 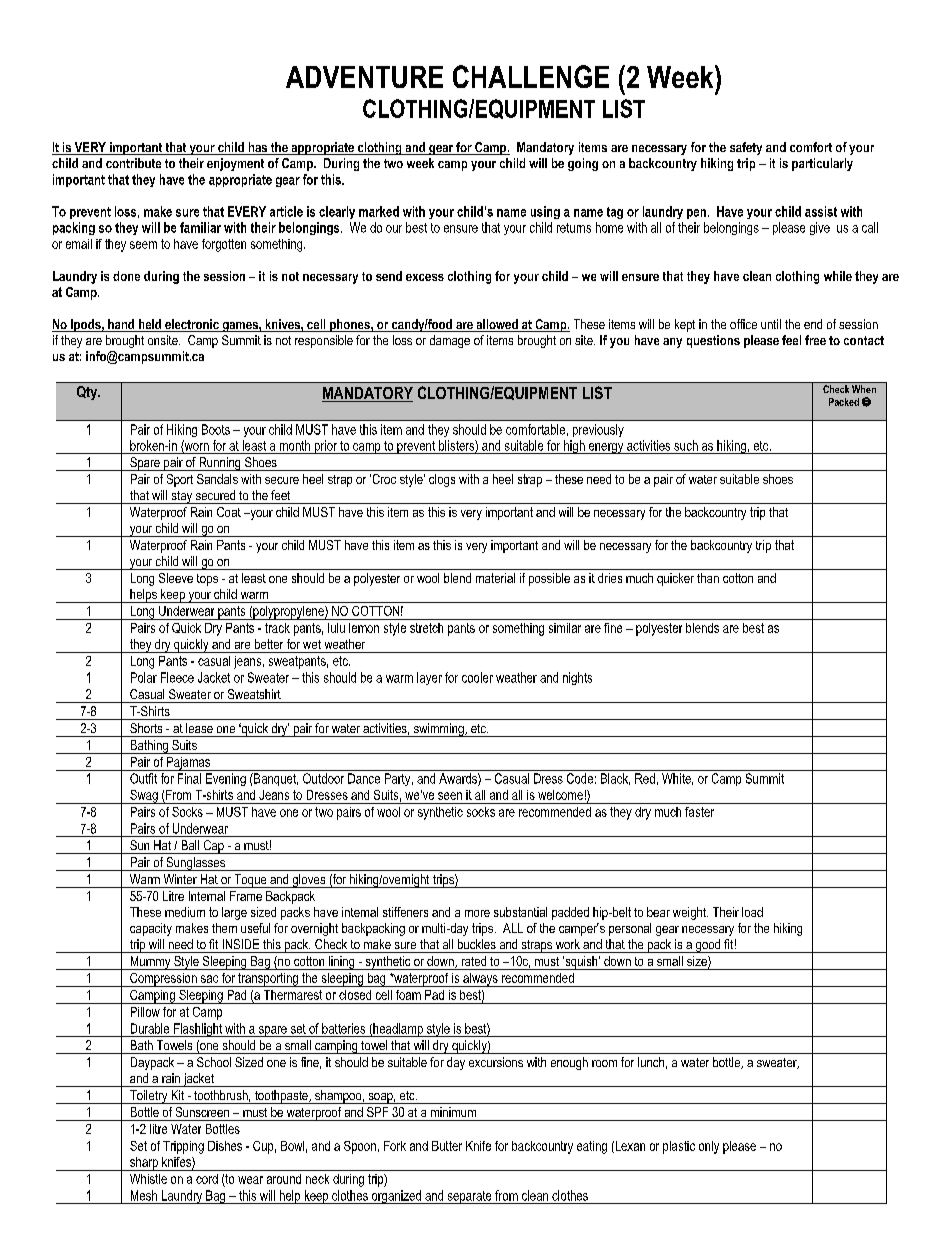 I want to click on safety, so click(x=746, y=148).
